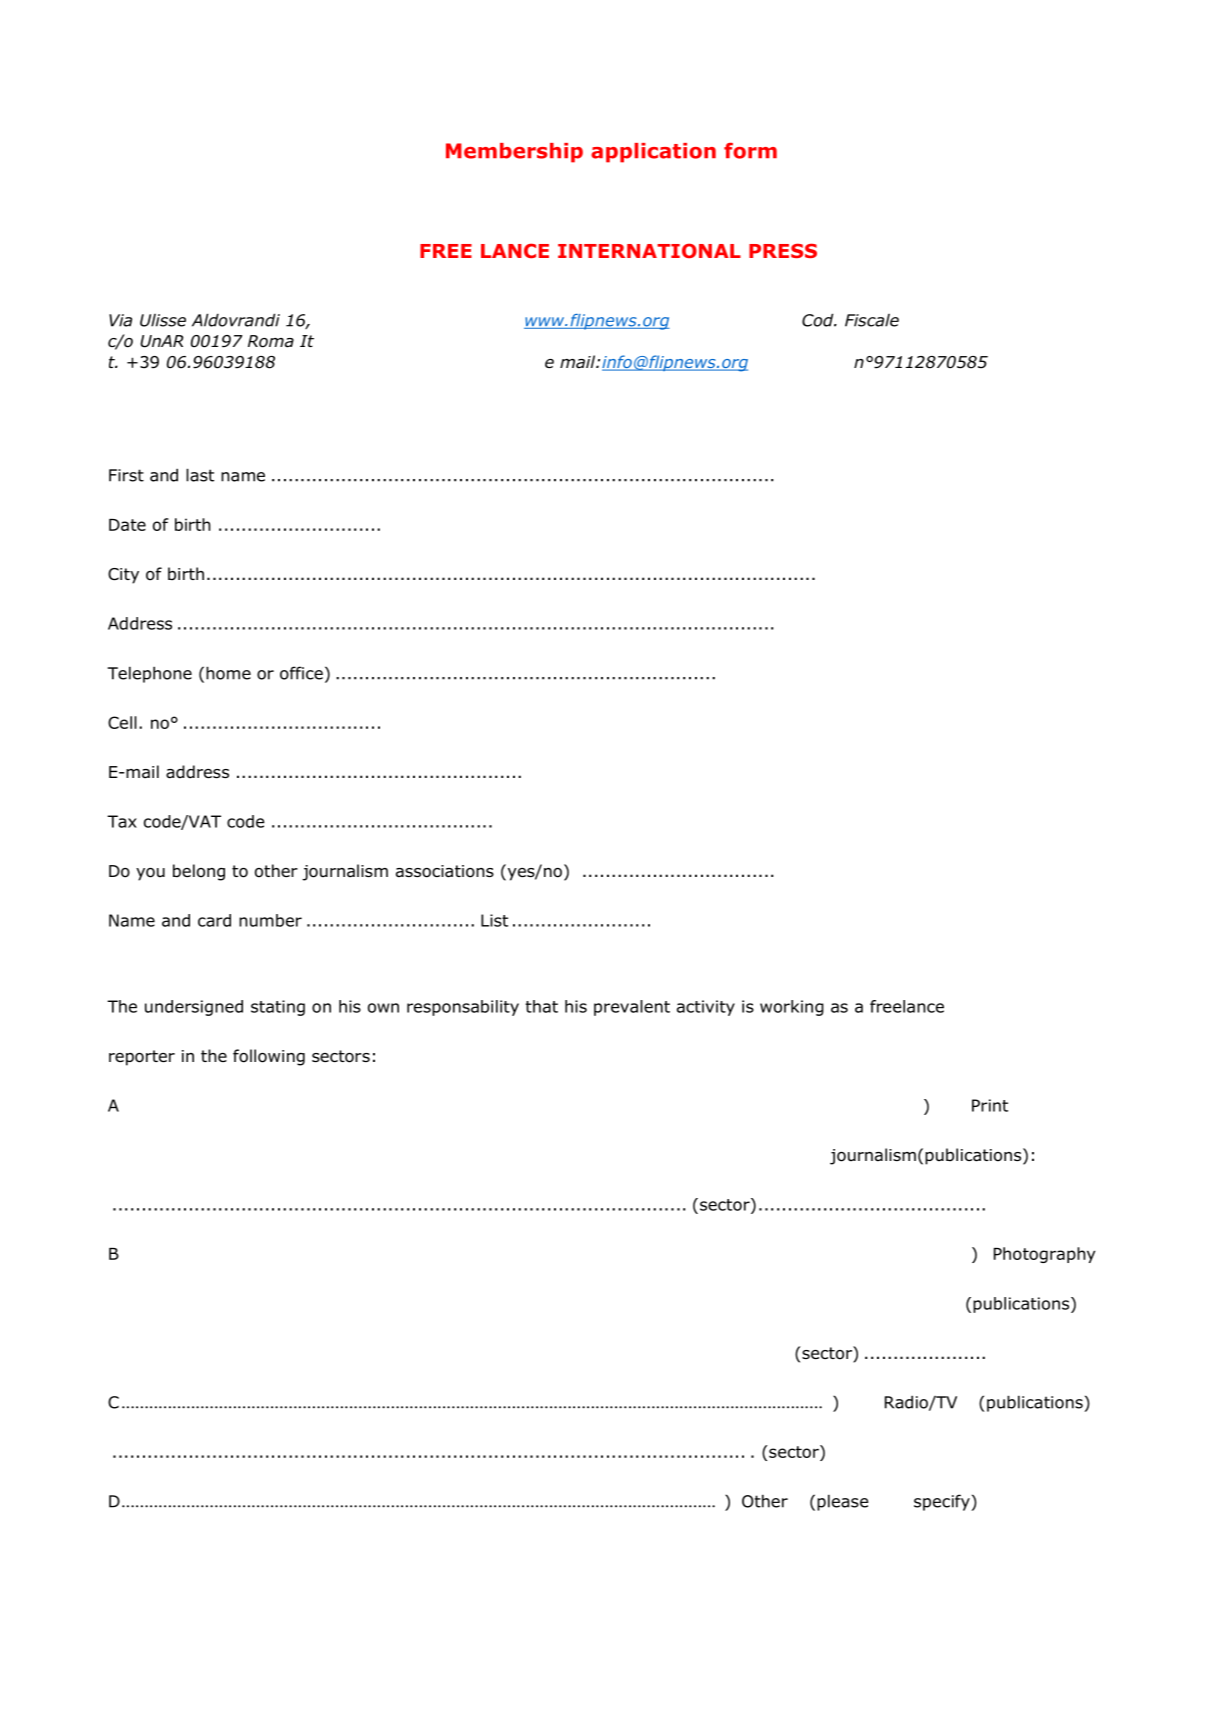 The height and width of the screenshot is (1717, 1214). I want to click on working, so click(792, 1008).
